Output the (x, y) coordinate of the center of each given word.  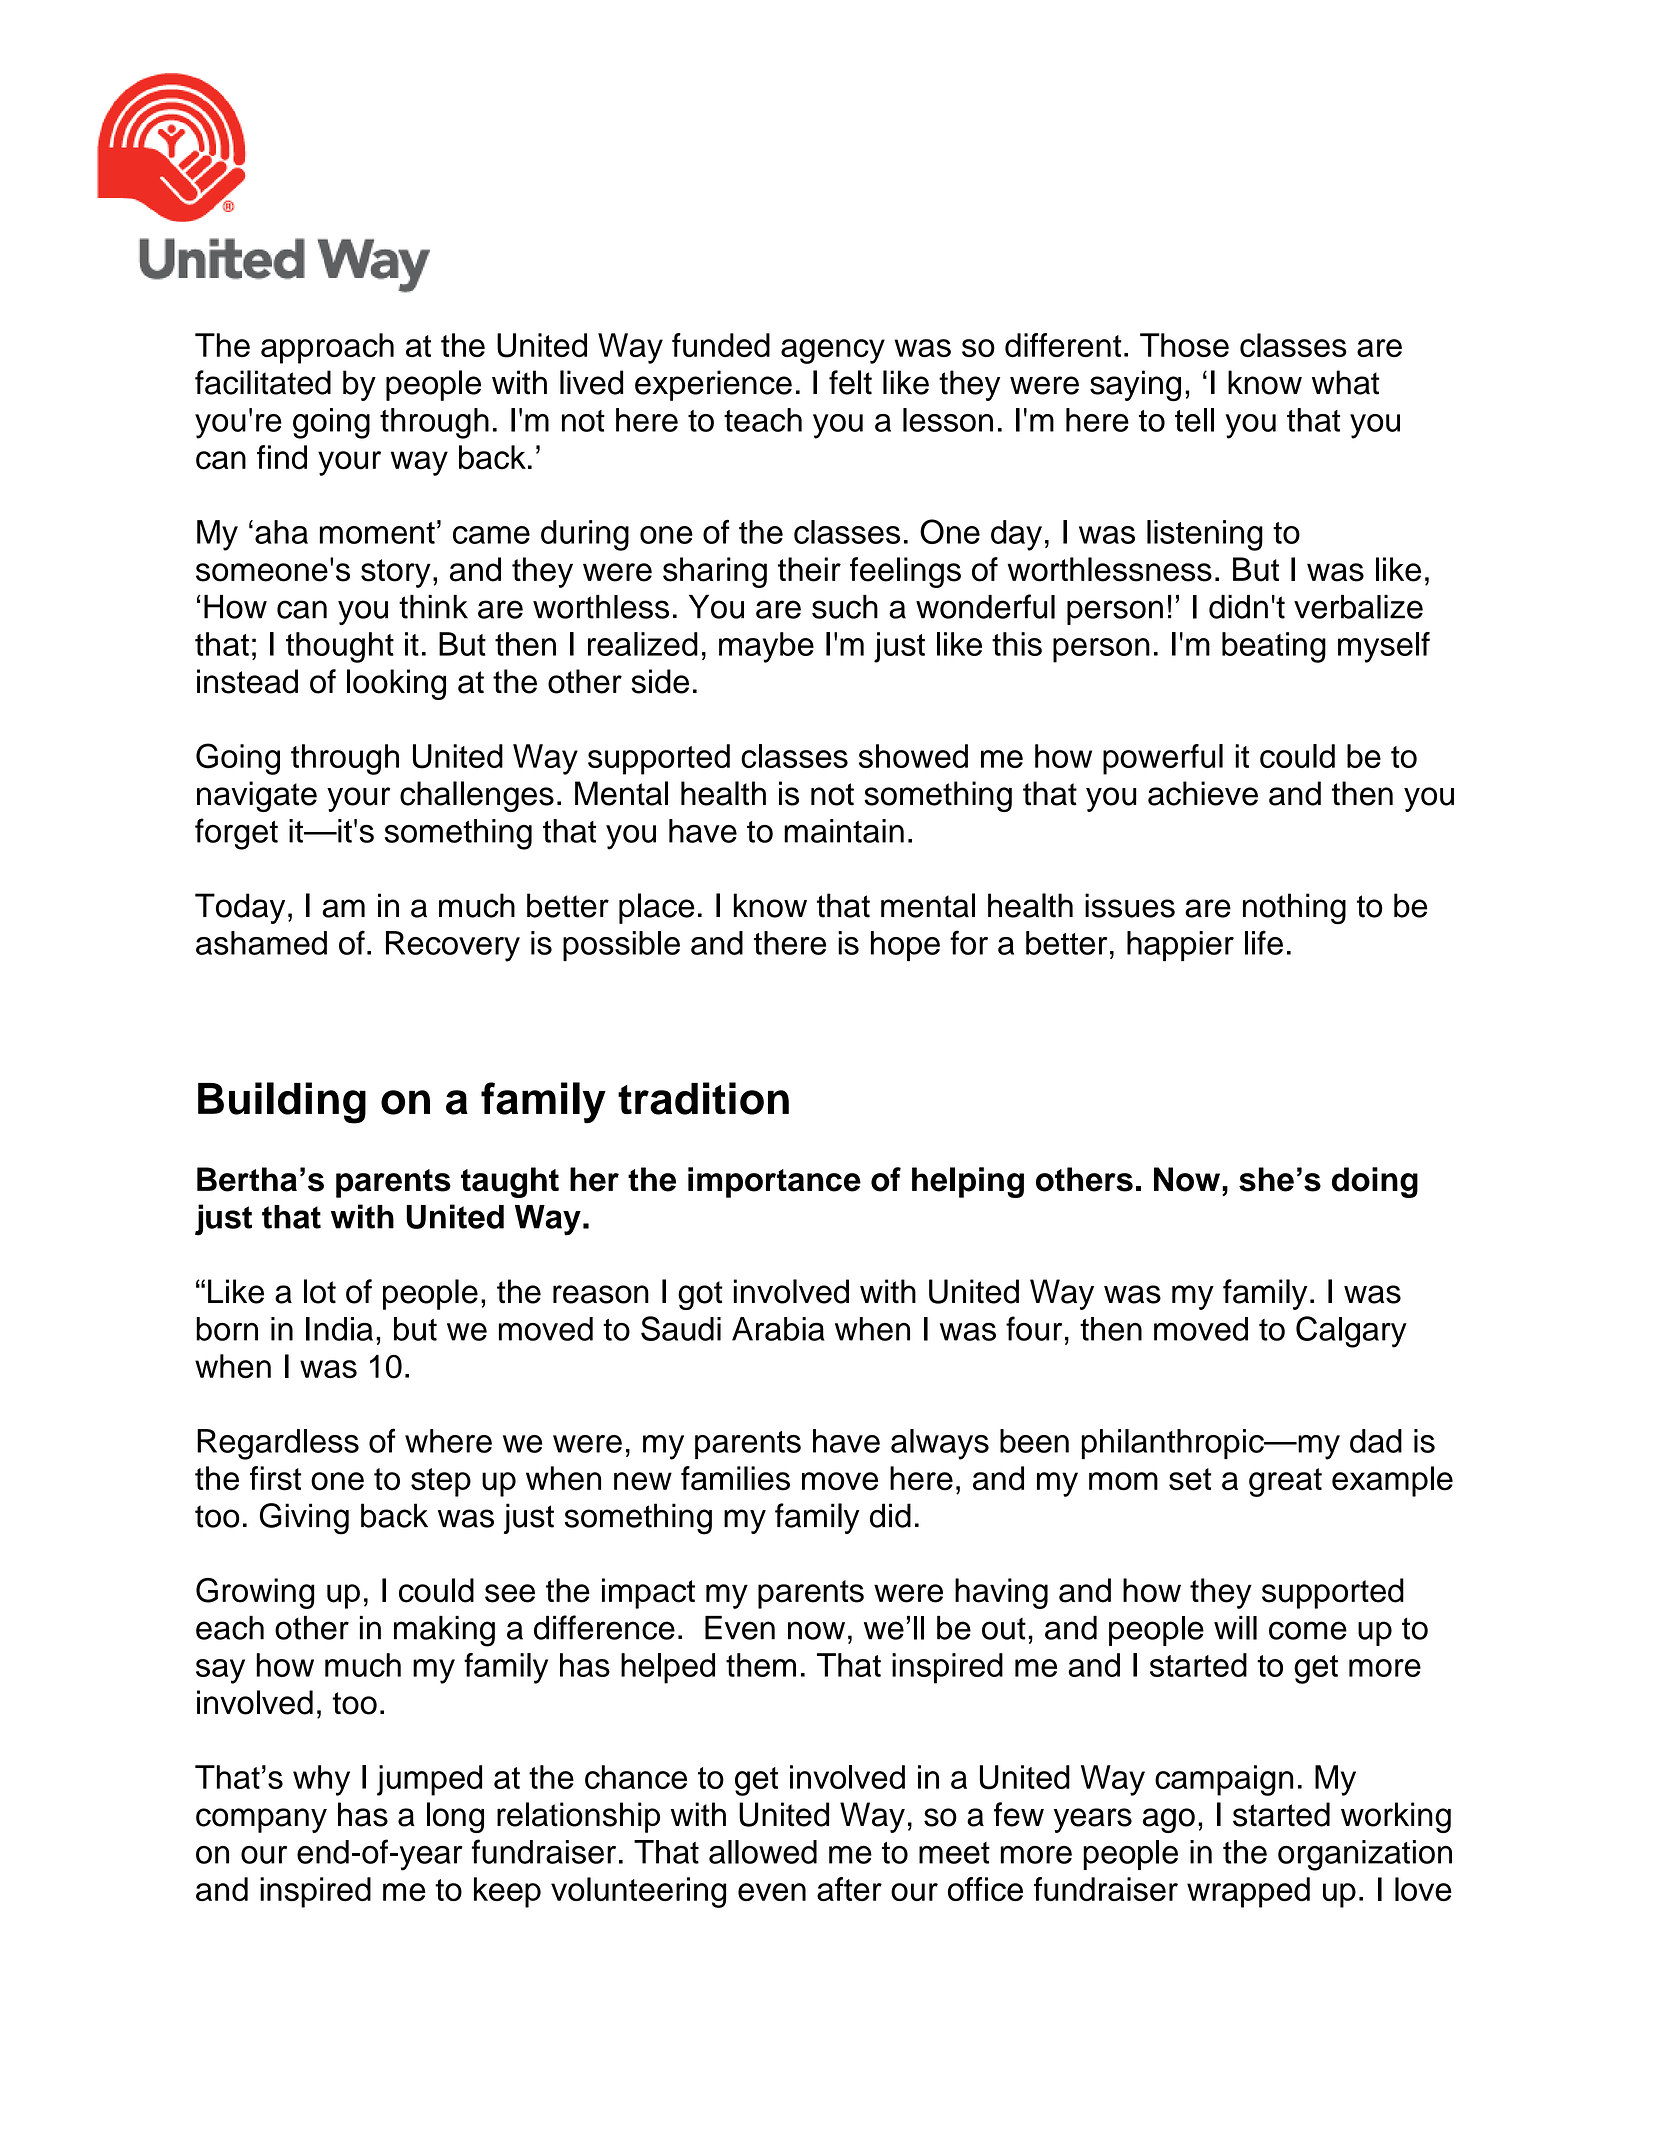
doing (1375, 1182)
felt (850, 382)
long (455, 1817)
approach (327, 348)
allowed (763, 1852)
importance (774, 1182)
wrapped (1248, 1892)
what (1345, 382)
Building (282, 1103)
